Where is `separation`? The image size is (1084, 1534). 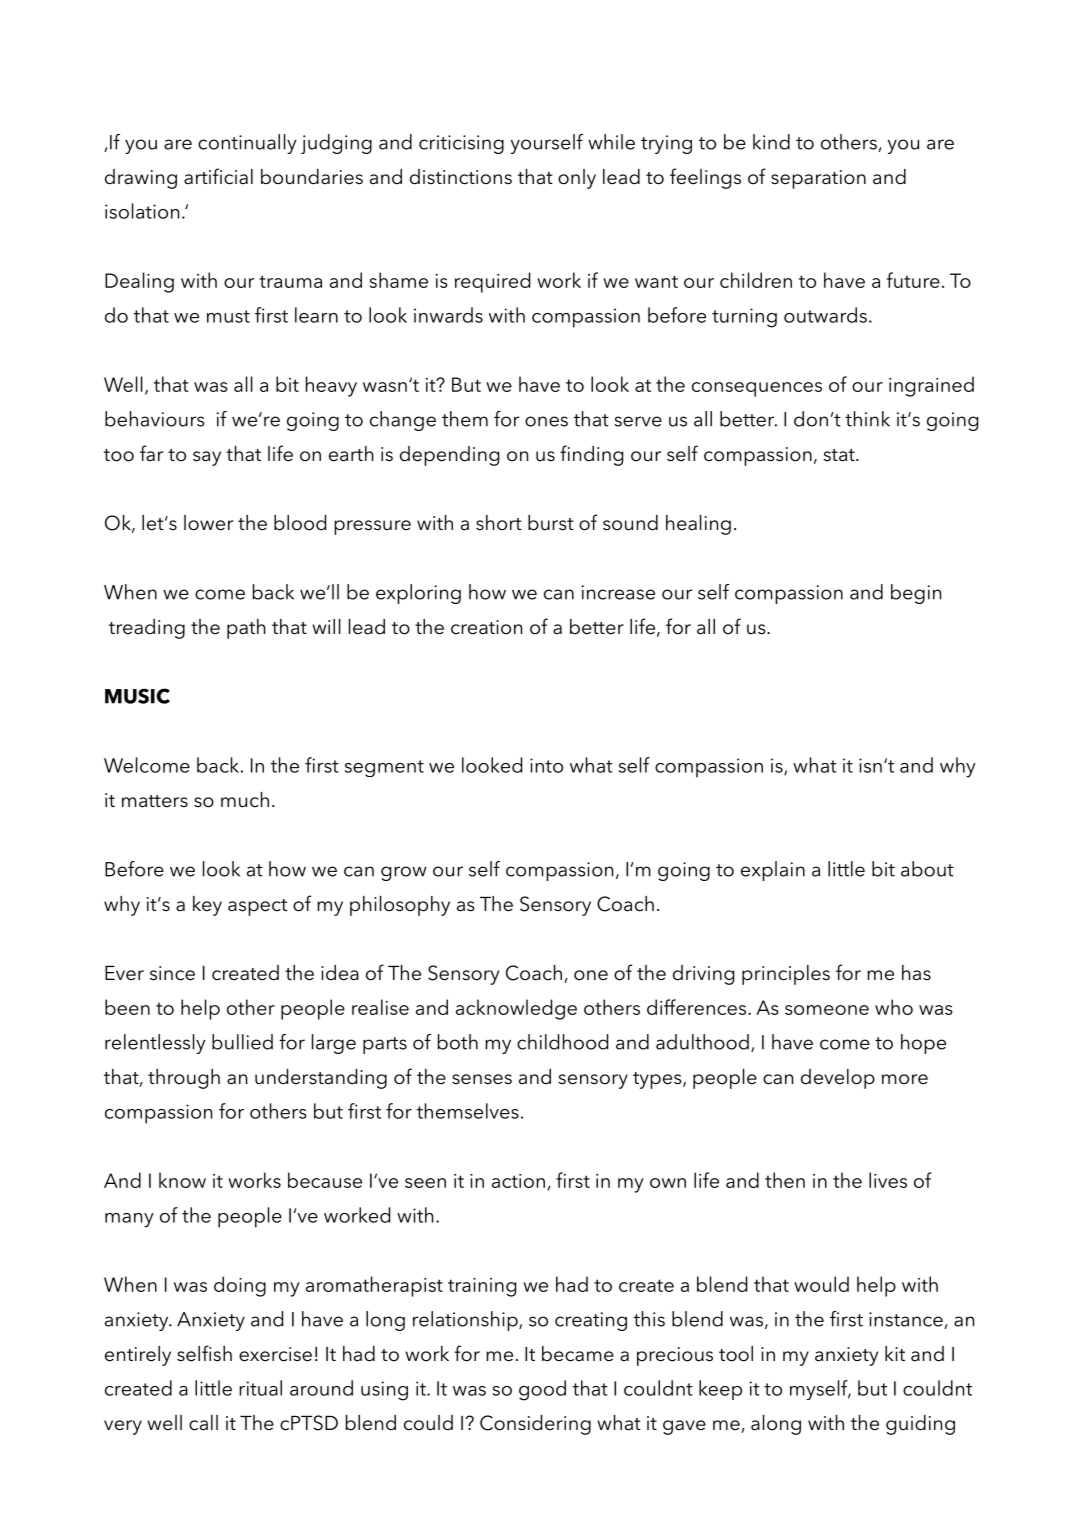 separation is located at coordinates (818, 179).
